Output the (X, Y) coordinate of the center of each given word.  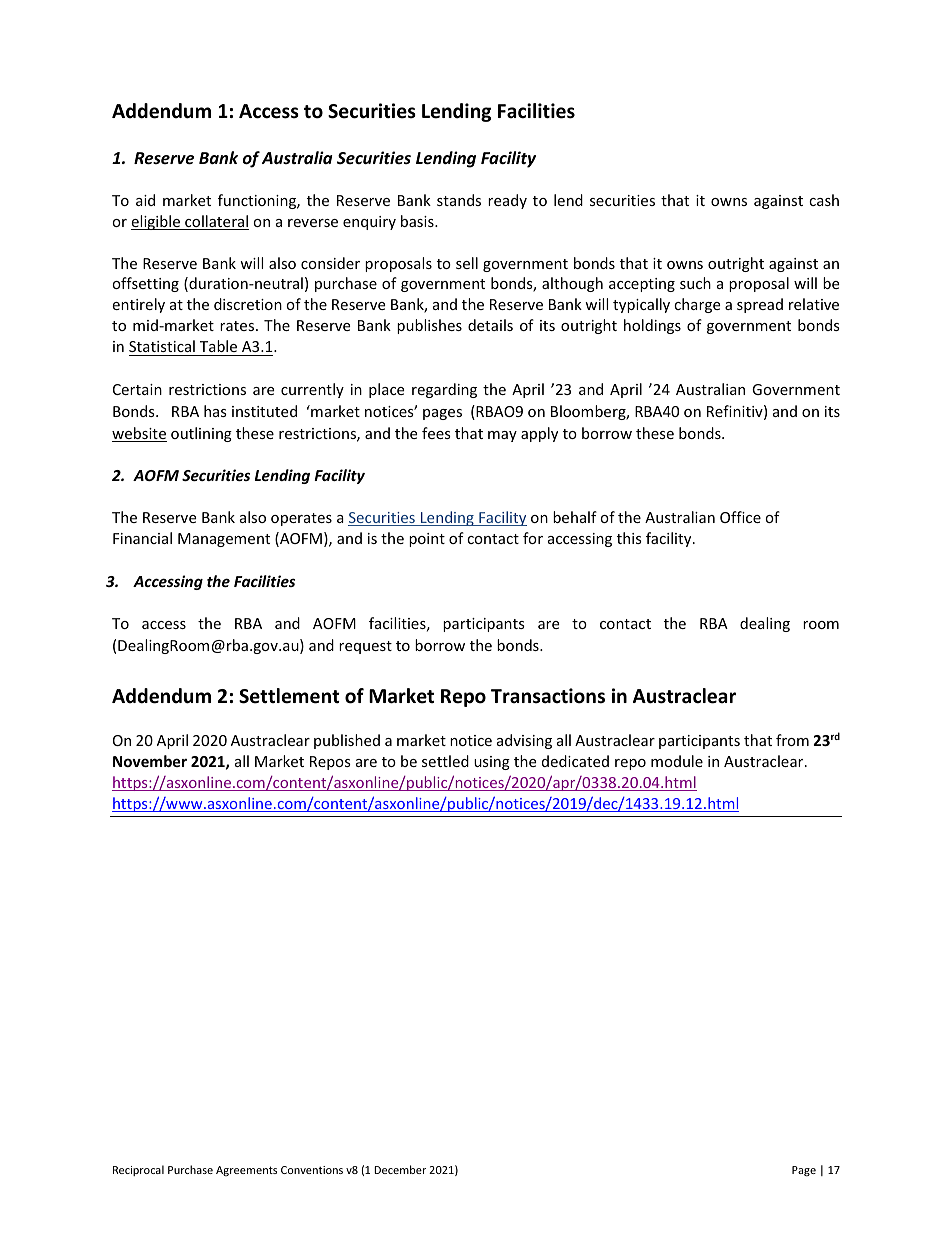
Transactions (548, 696)
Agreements (246, 1171)
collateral (216, 222)
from (792, 740)
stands (459, 200)
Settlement (289, 696)
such (695, 283)
